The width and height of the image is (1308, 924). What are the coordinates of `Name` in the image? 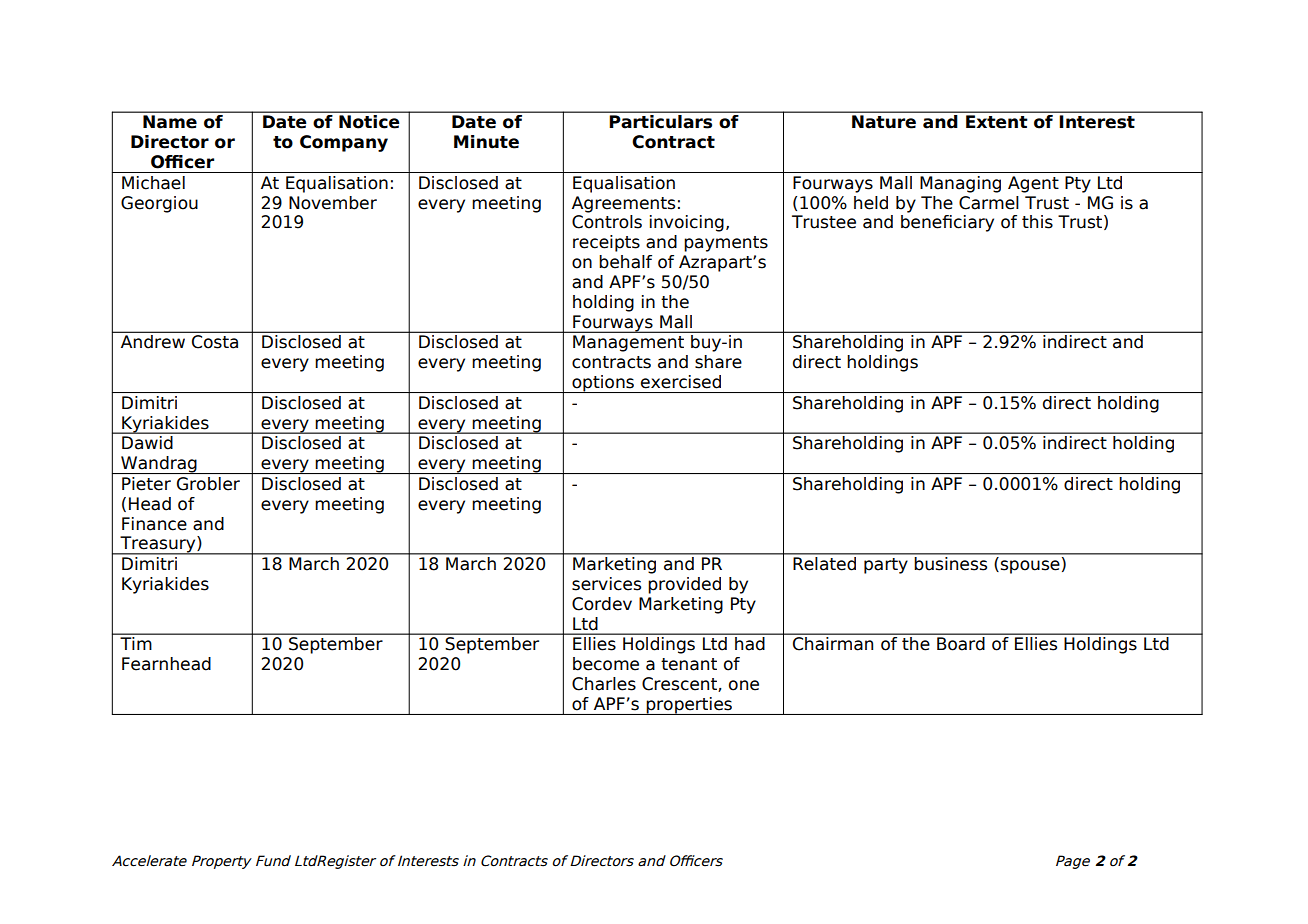 It's located at (170, 121).
